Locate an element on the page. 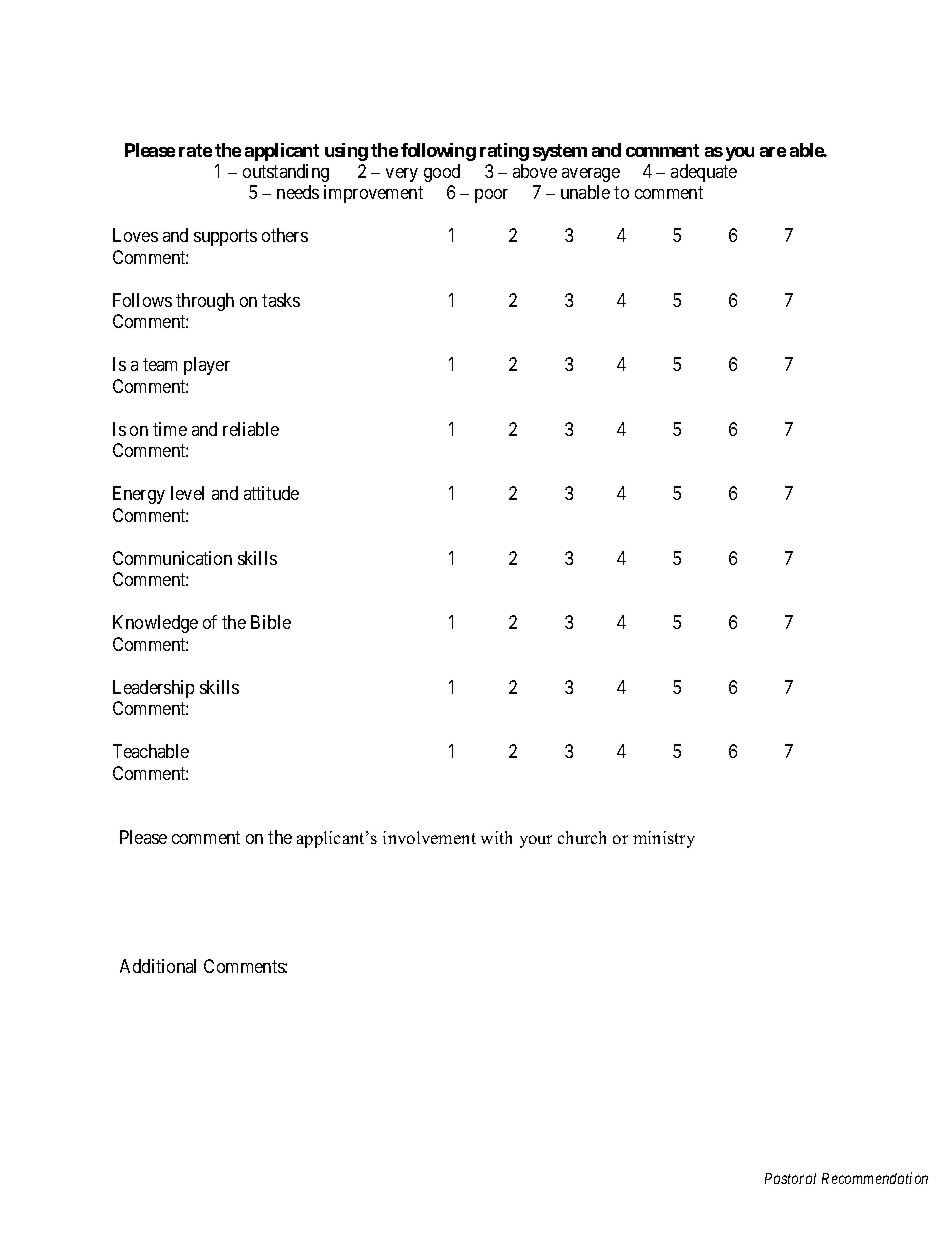 The width and height of the document is (952, 1233). Bible is located at coordinates (271, 622).
